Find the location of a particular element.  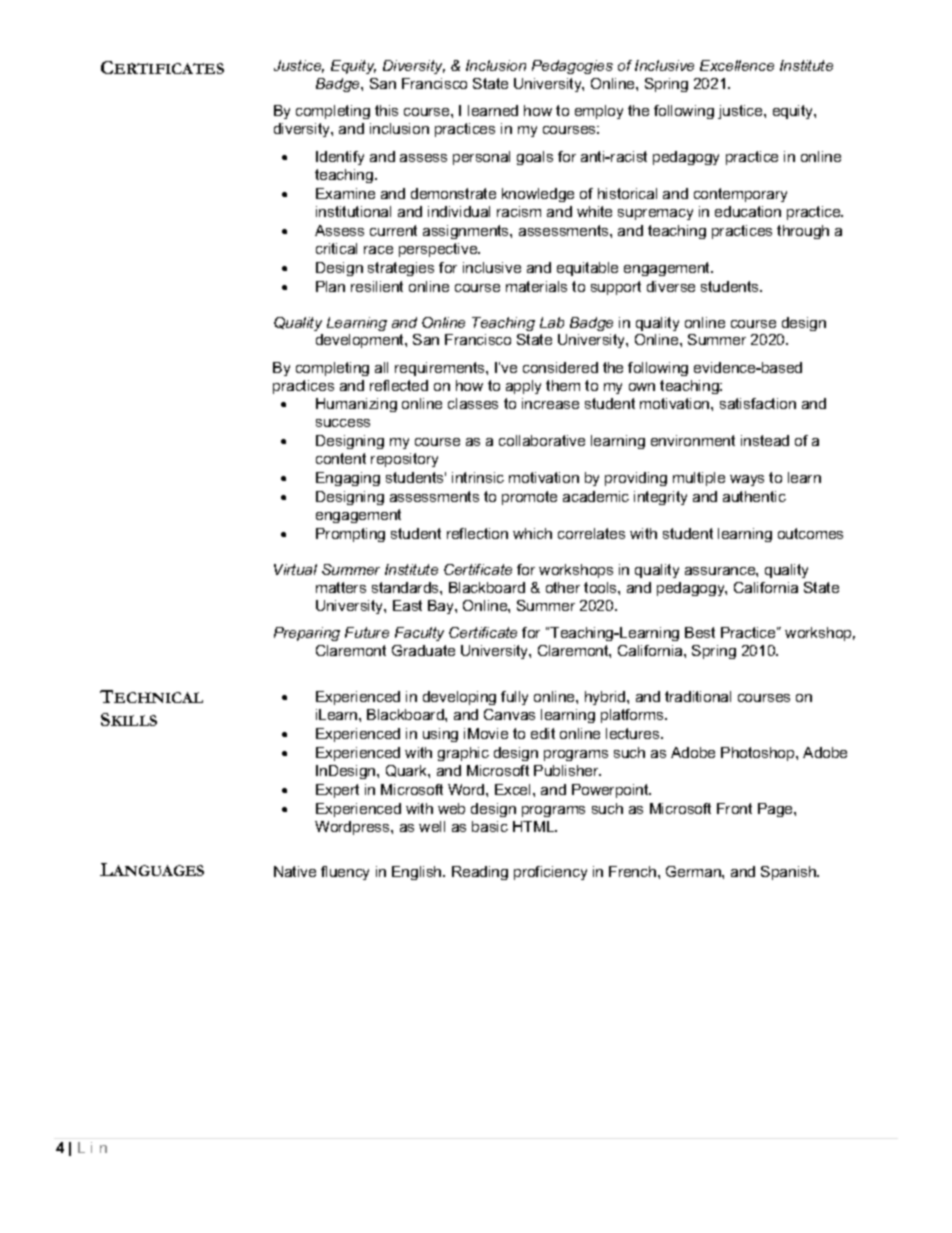

ways is located at coordinates (747, 480).
